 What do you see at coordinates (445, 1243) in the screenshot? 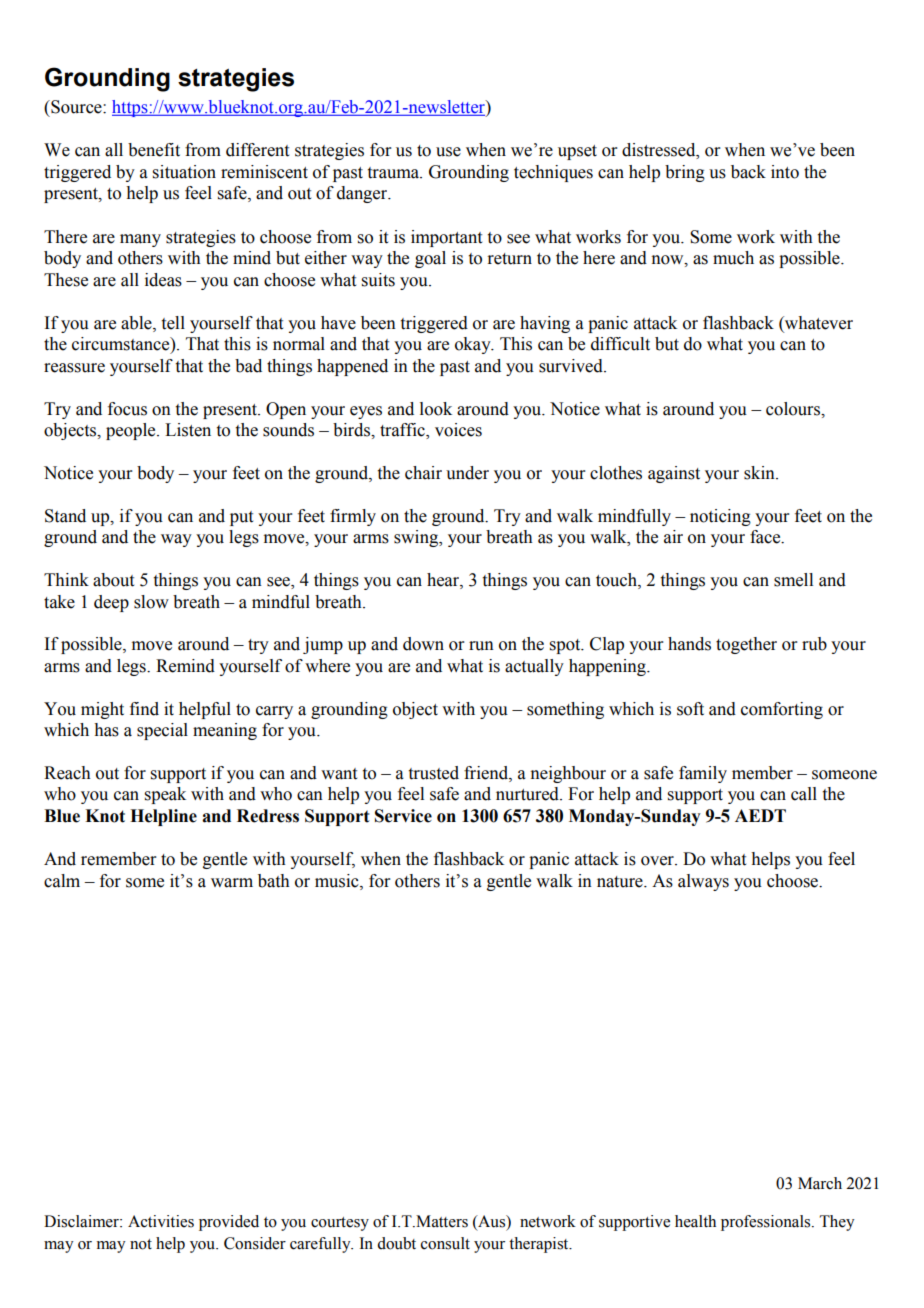
I see `consult` at bounding box center [445, 1243].
